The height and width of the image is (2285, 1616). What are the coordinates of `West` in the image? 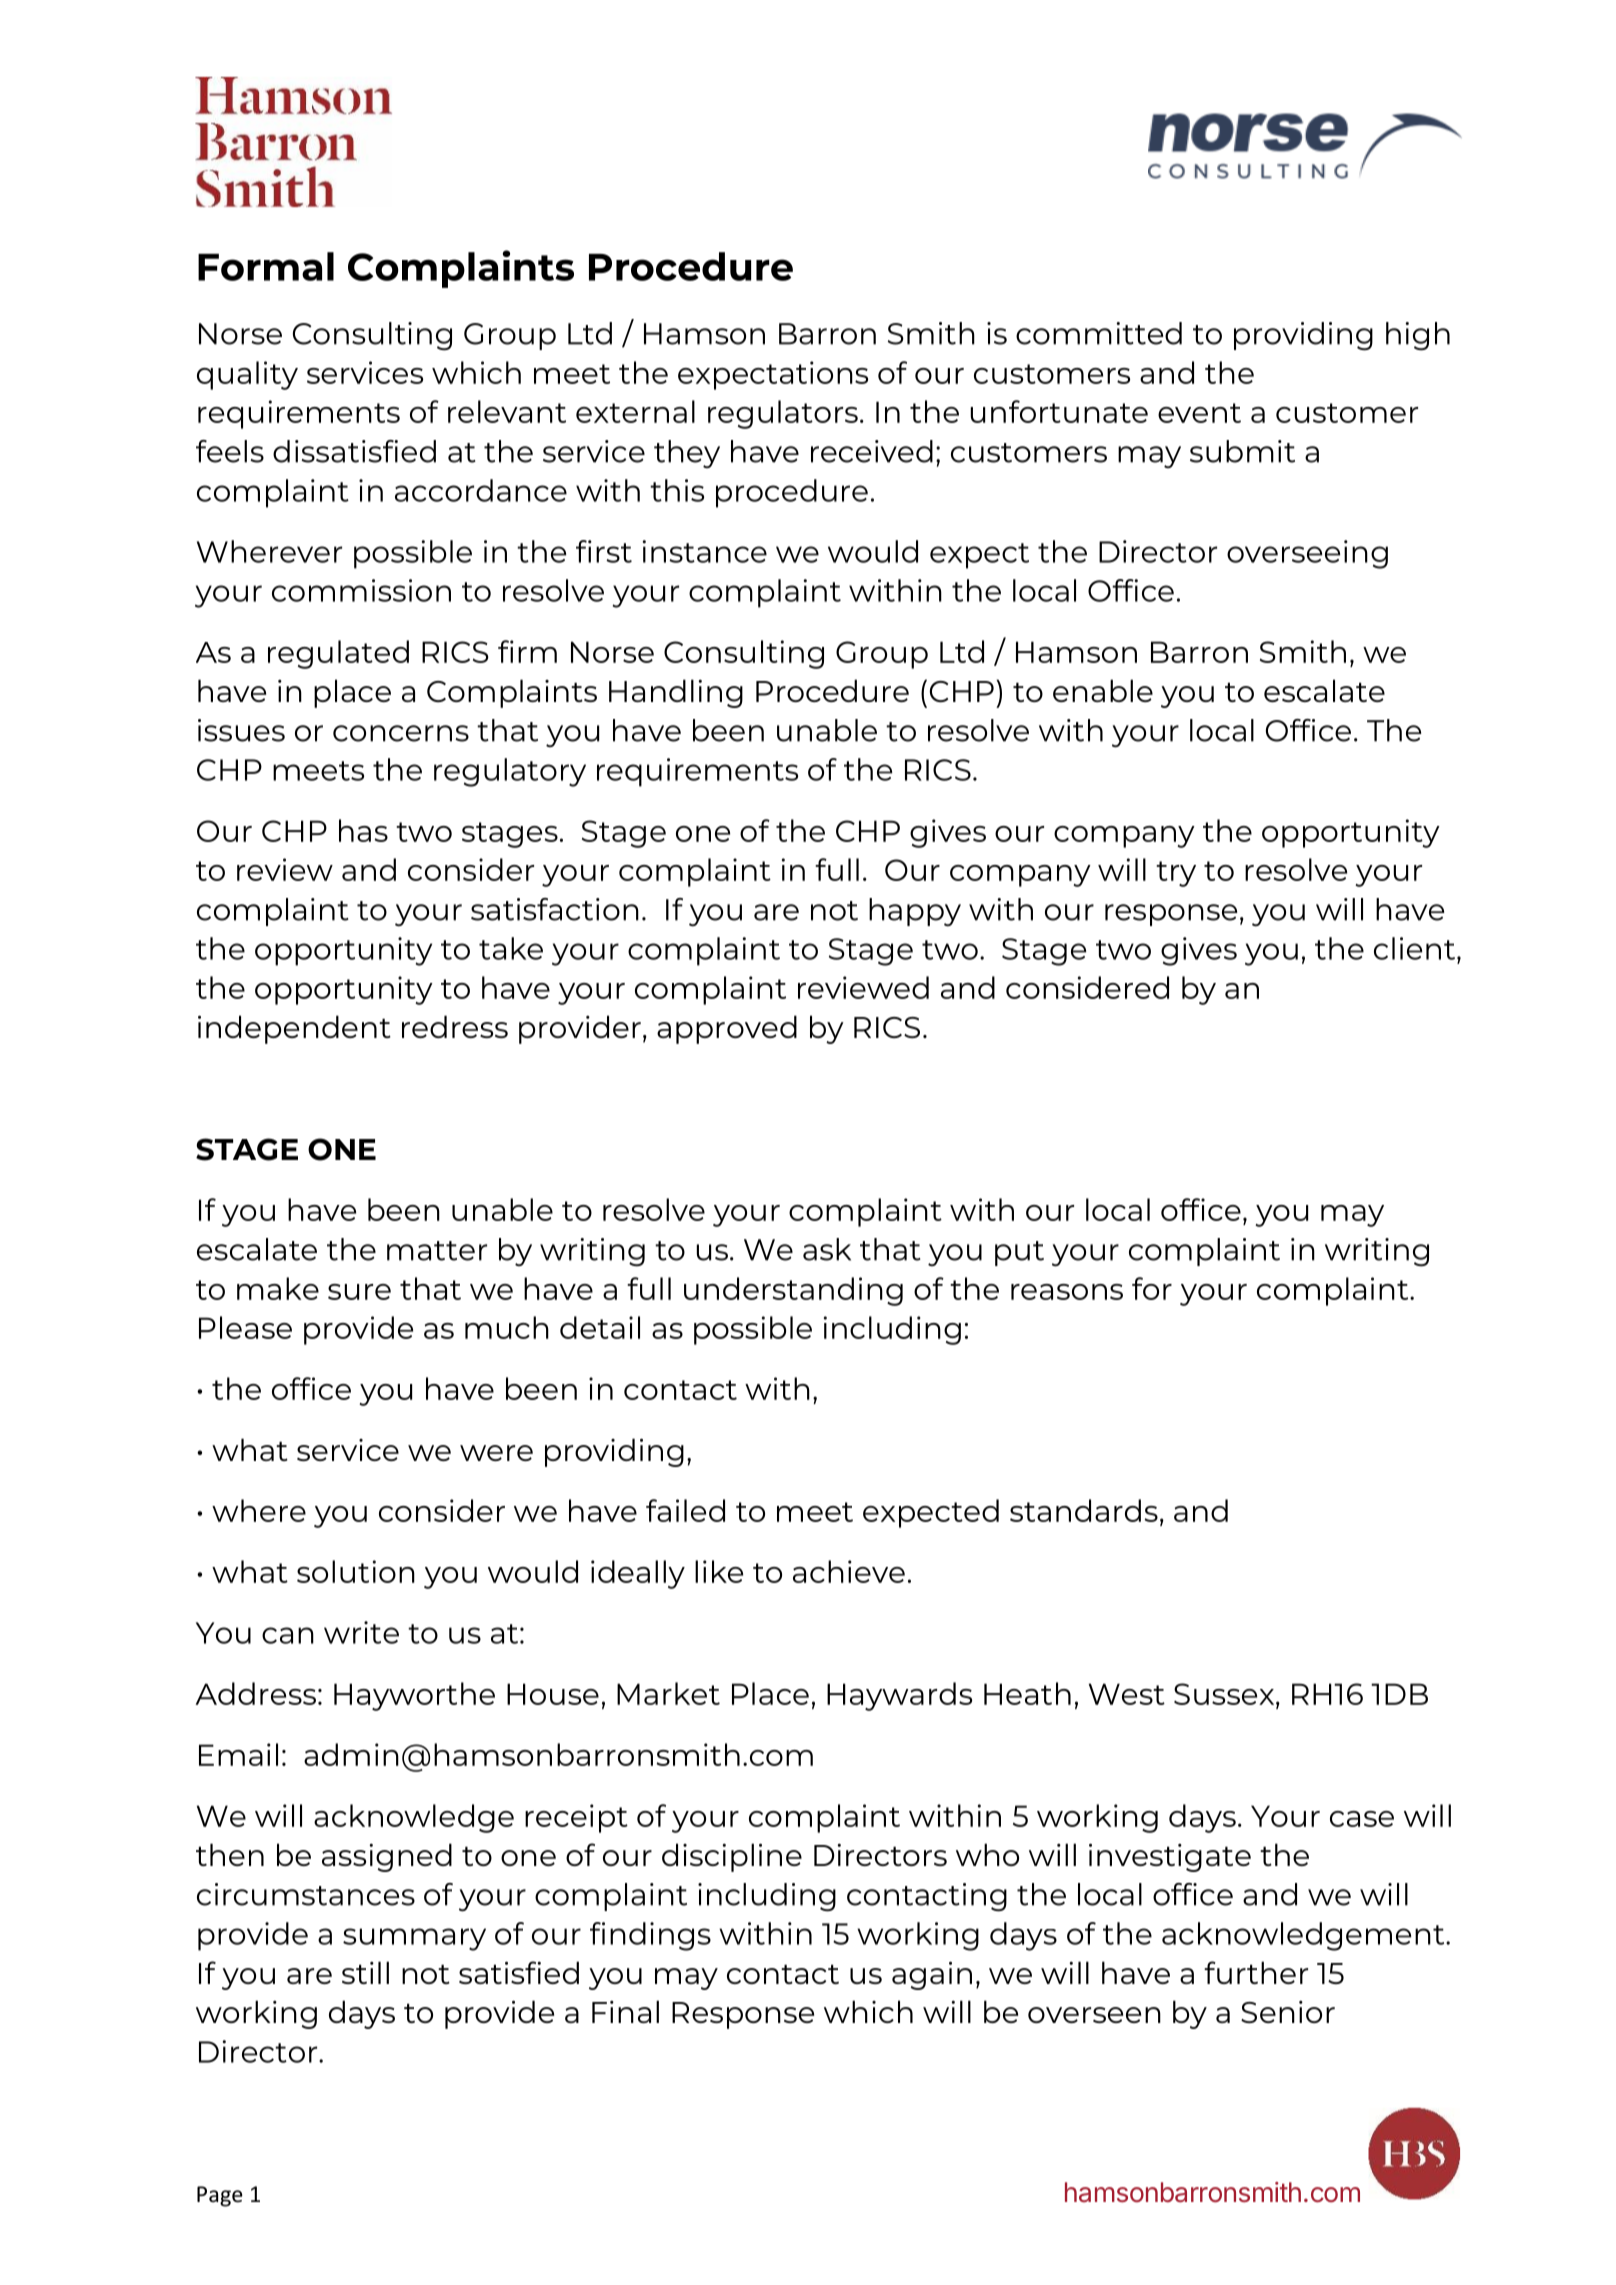 It's located at (1127, 1694).
